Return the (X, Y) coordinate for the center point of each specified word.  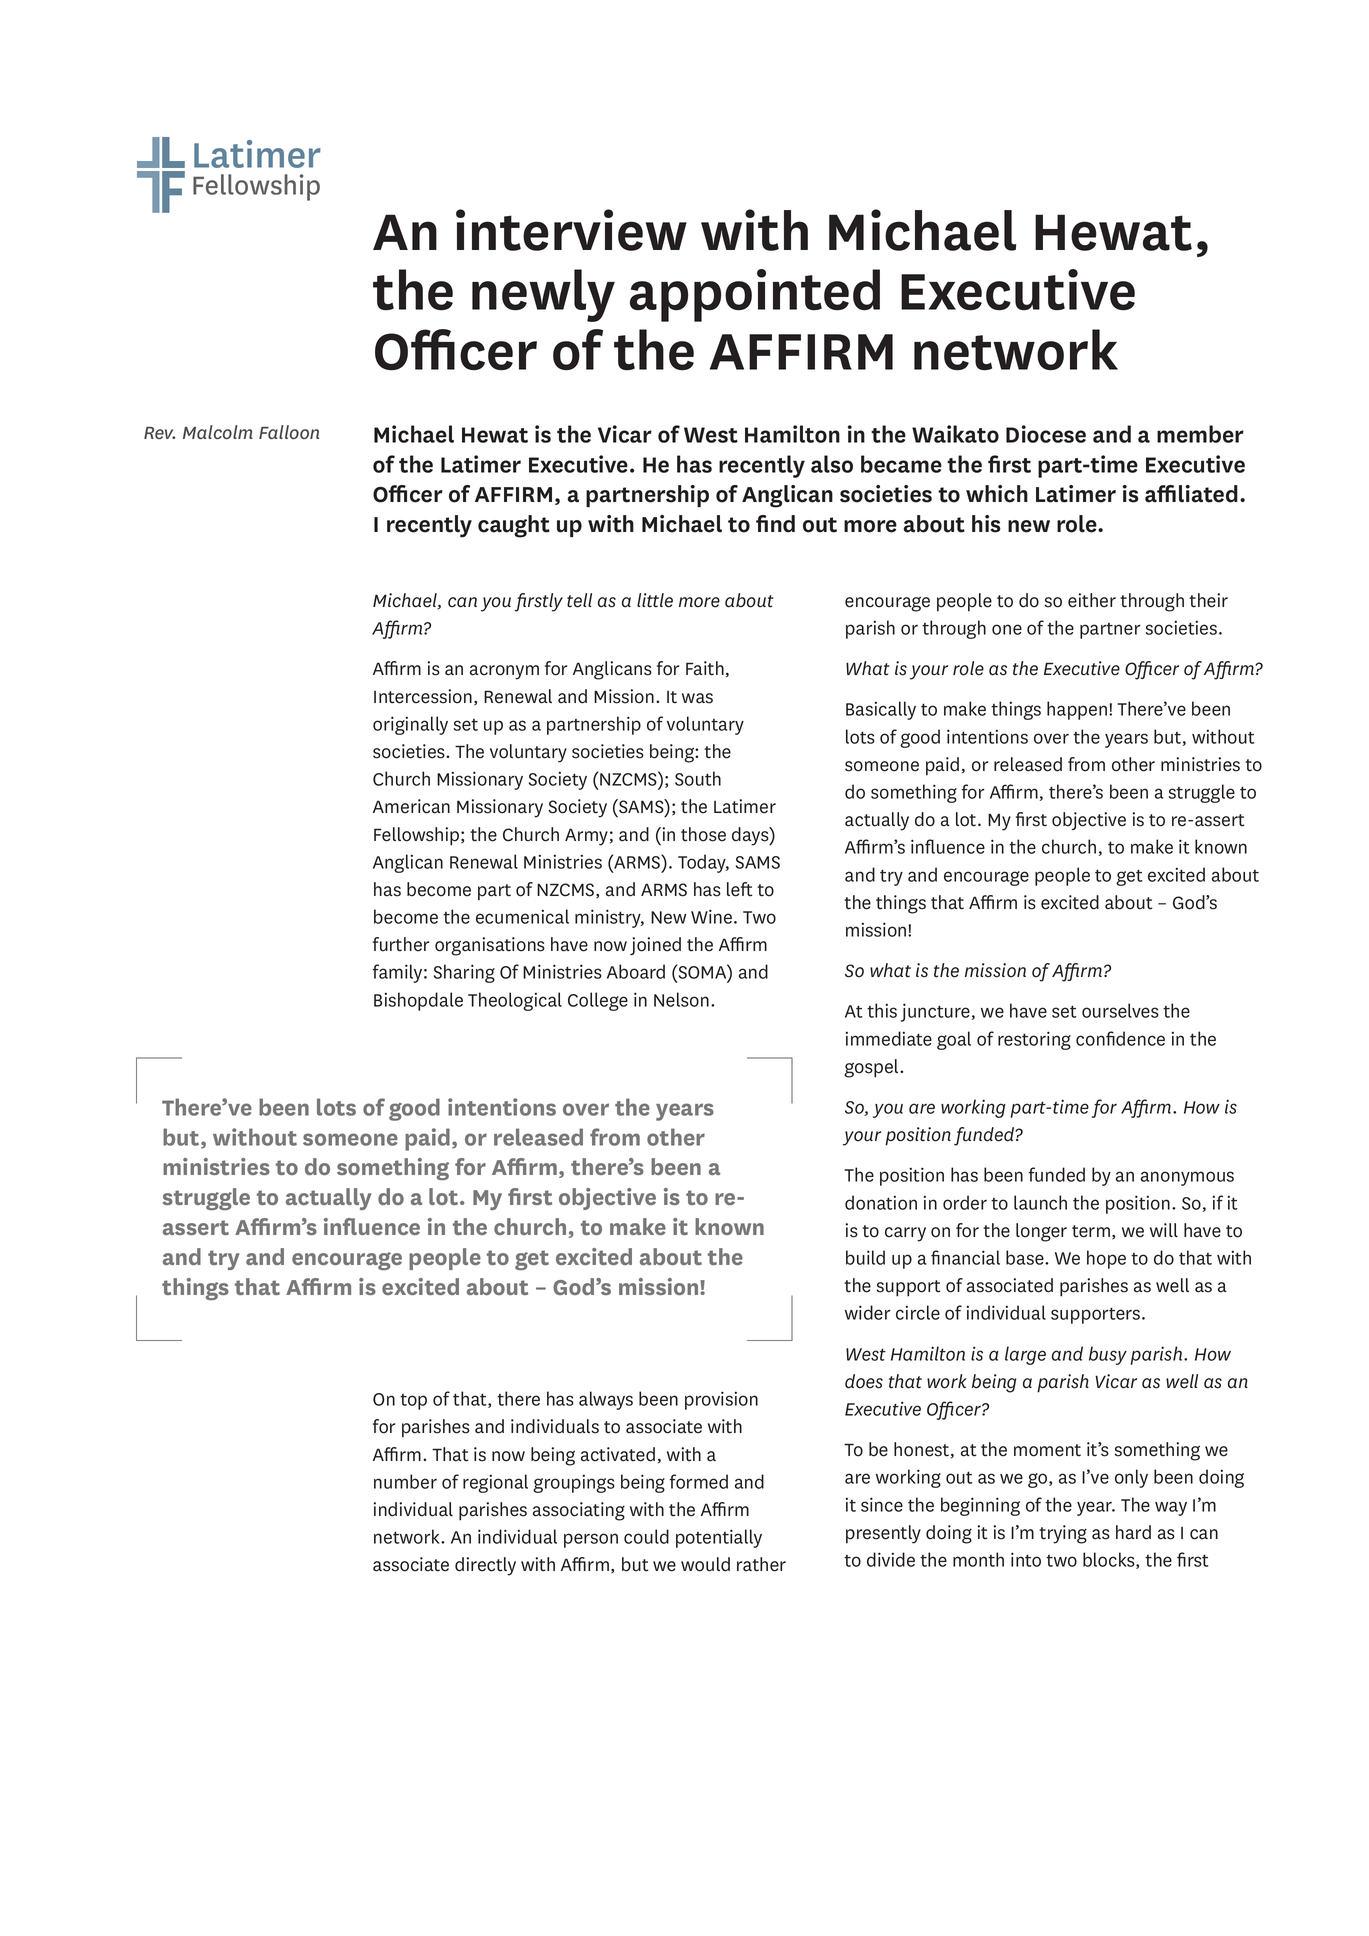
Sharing (464, 973)
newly (543, 295)
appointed (755, 295)
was (697, 698)
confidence (1120, 1038)
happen (1078, 710)
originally (410, 725)
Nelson (681, 999)
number (405, 1481)
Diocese (1046, 434)
